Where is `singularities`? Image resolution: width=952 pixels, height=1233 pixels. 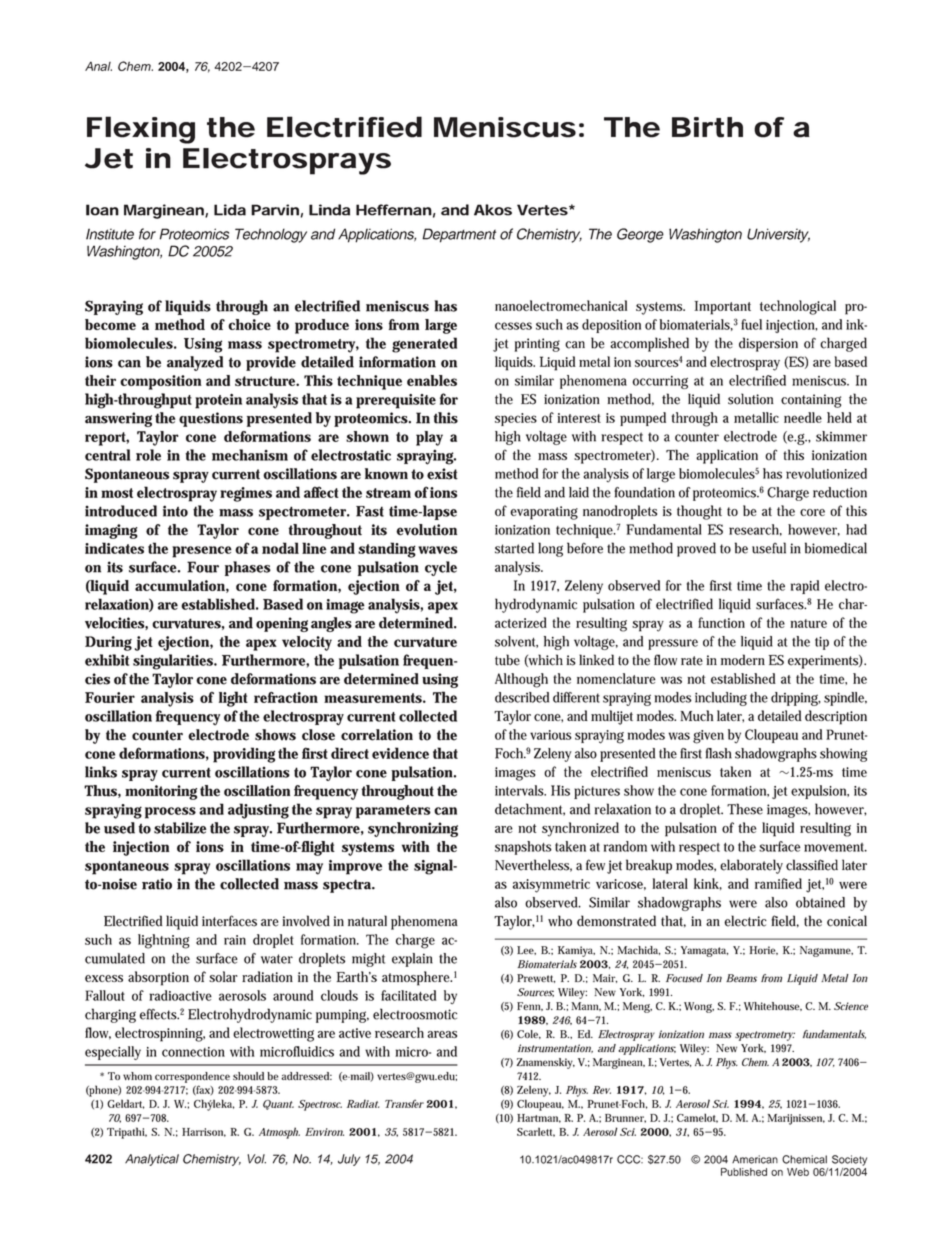
singularities is located at coordinates (173, 662).
